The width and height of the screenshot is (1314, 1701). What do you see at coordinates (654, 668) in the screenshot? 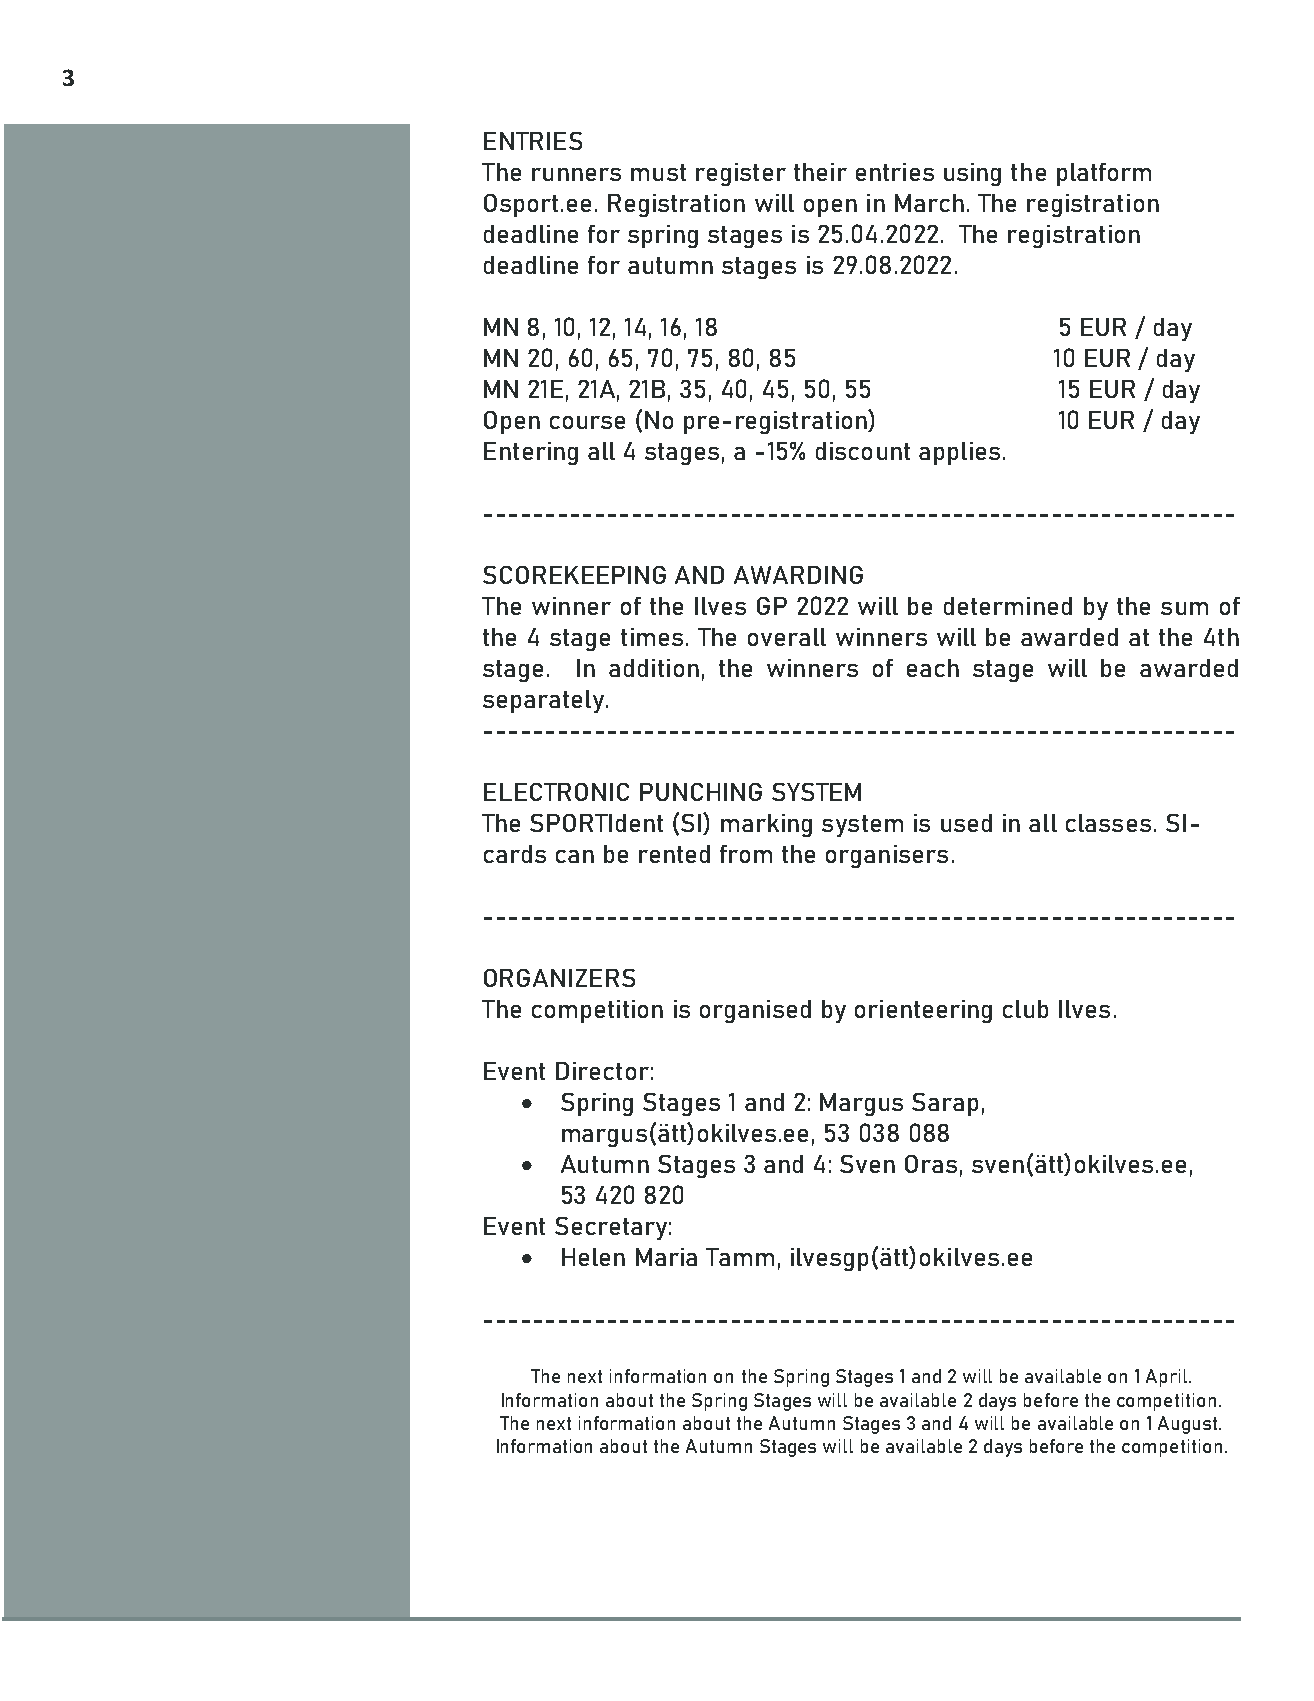
I see `addition` at bounding box center [654, 668].
